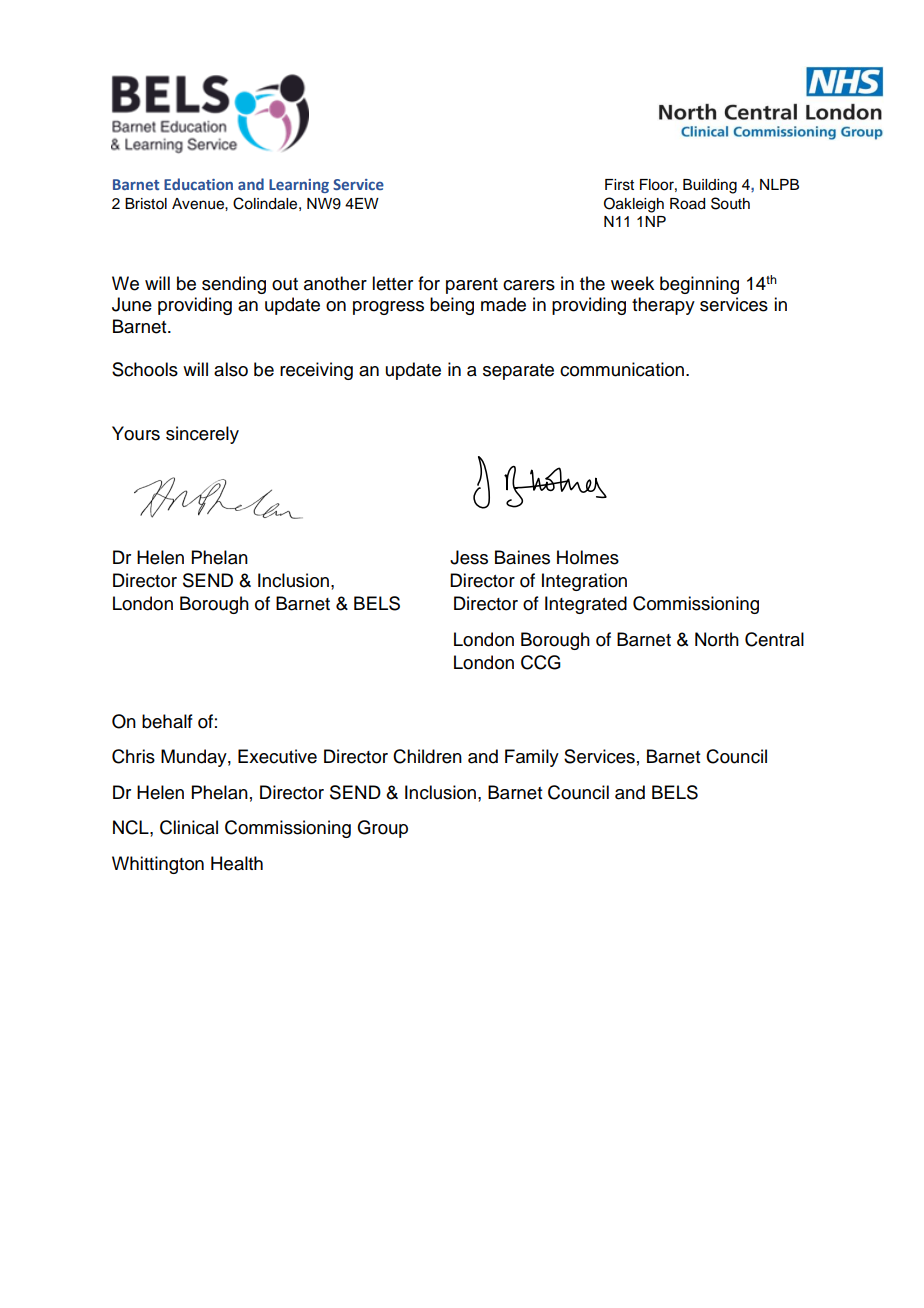 The width and height of the document is (924, 1308). What do you see at coordinates (189, 827) in the document?
I see `Clinical` at bounding box center [189, 827].
